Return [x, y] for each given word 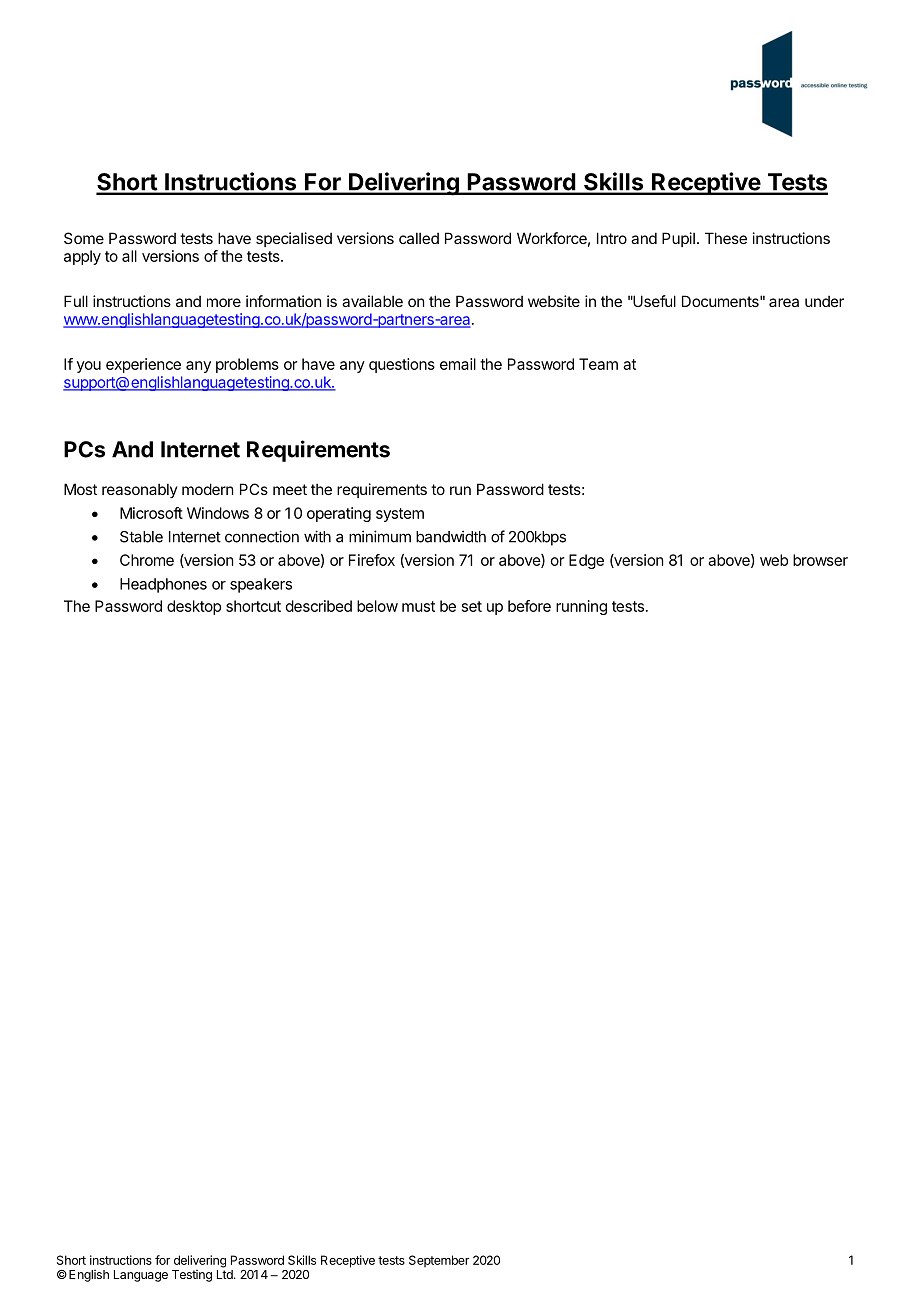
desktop [194, 607]
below [377, 606]
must [418, 606]
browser [820, 560]
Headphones [163, 585]
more [224, 302]
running [581, 607]
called [419, 238]
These [726, 238]
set [472, 606]
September [439, 1261]
